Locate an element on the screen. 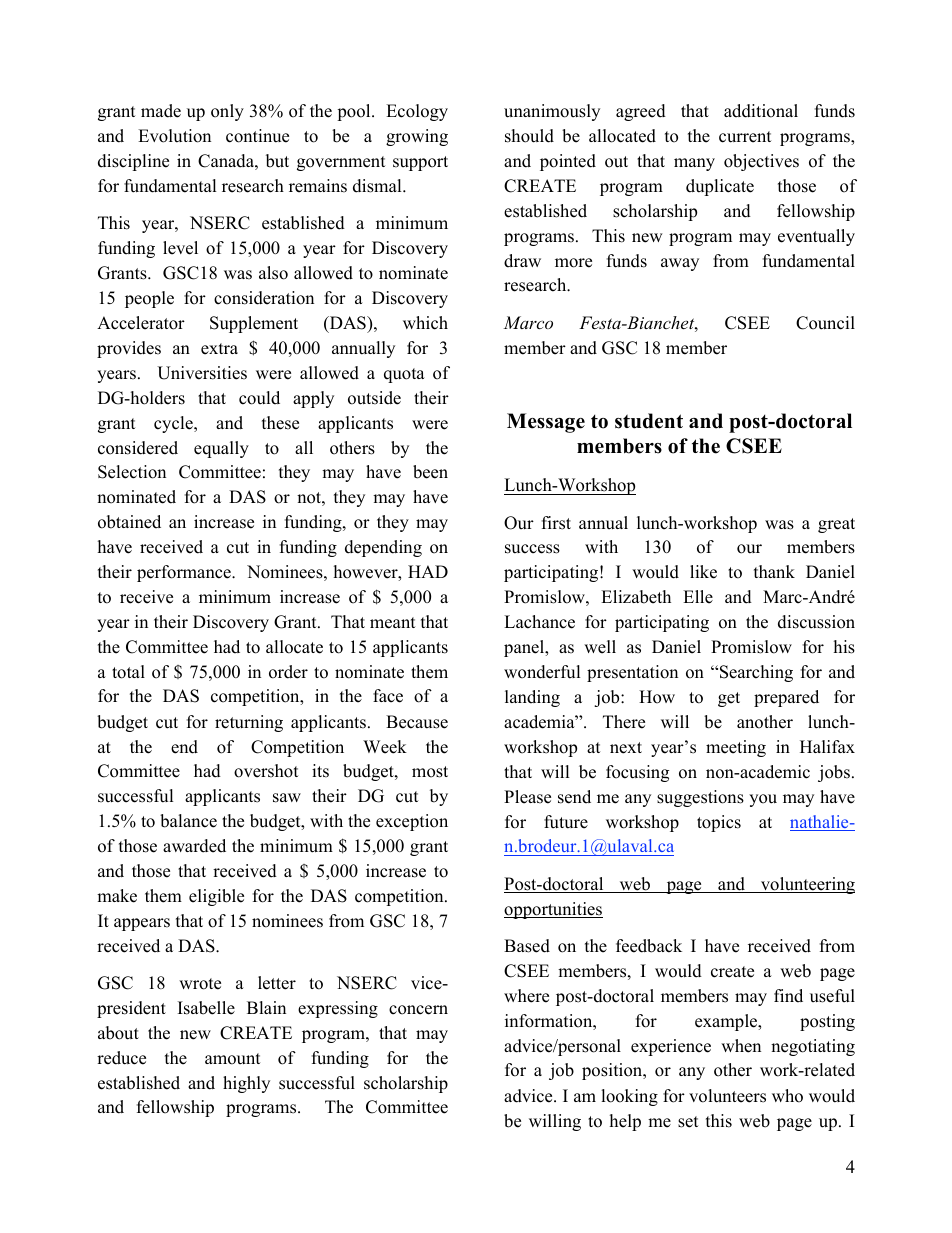  topics is located at coordinates (719, 823).
